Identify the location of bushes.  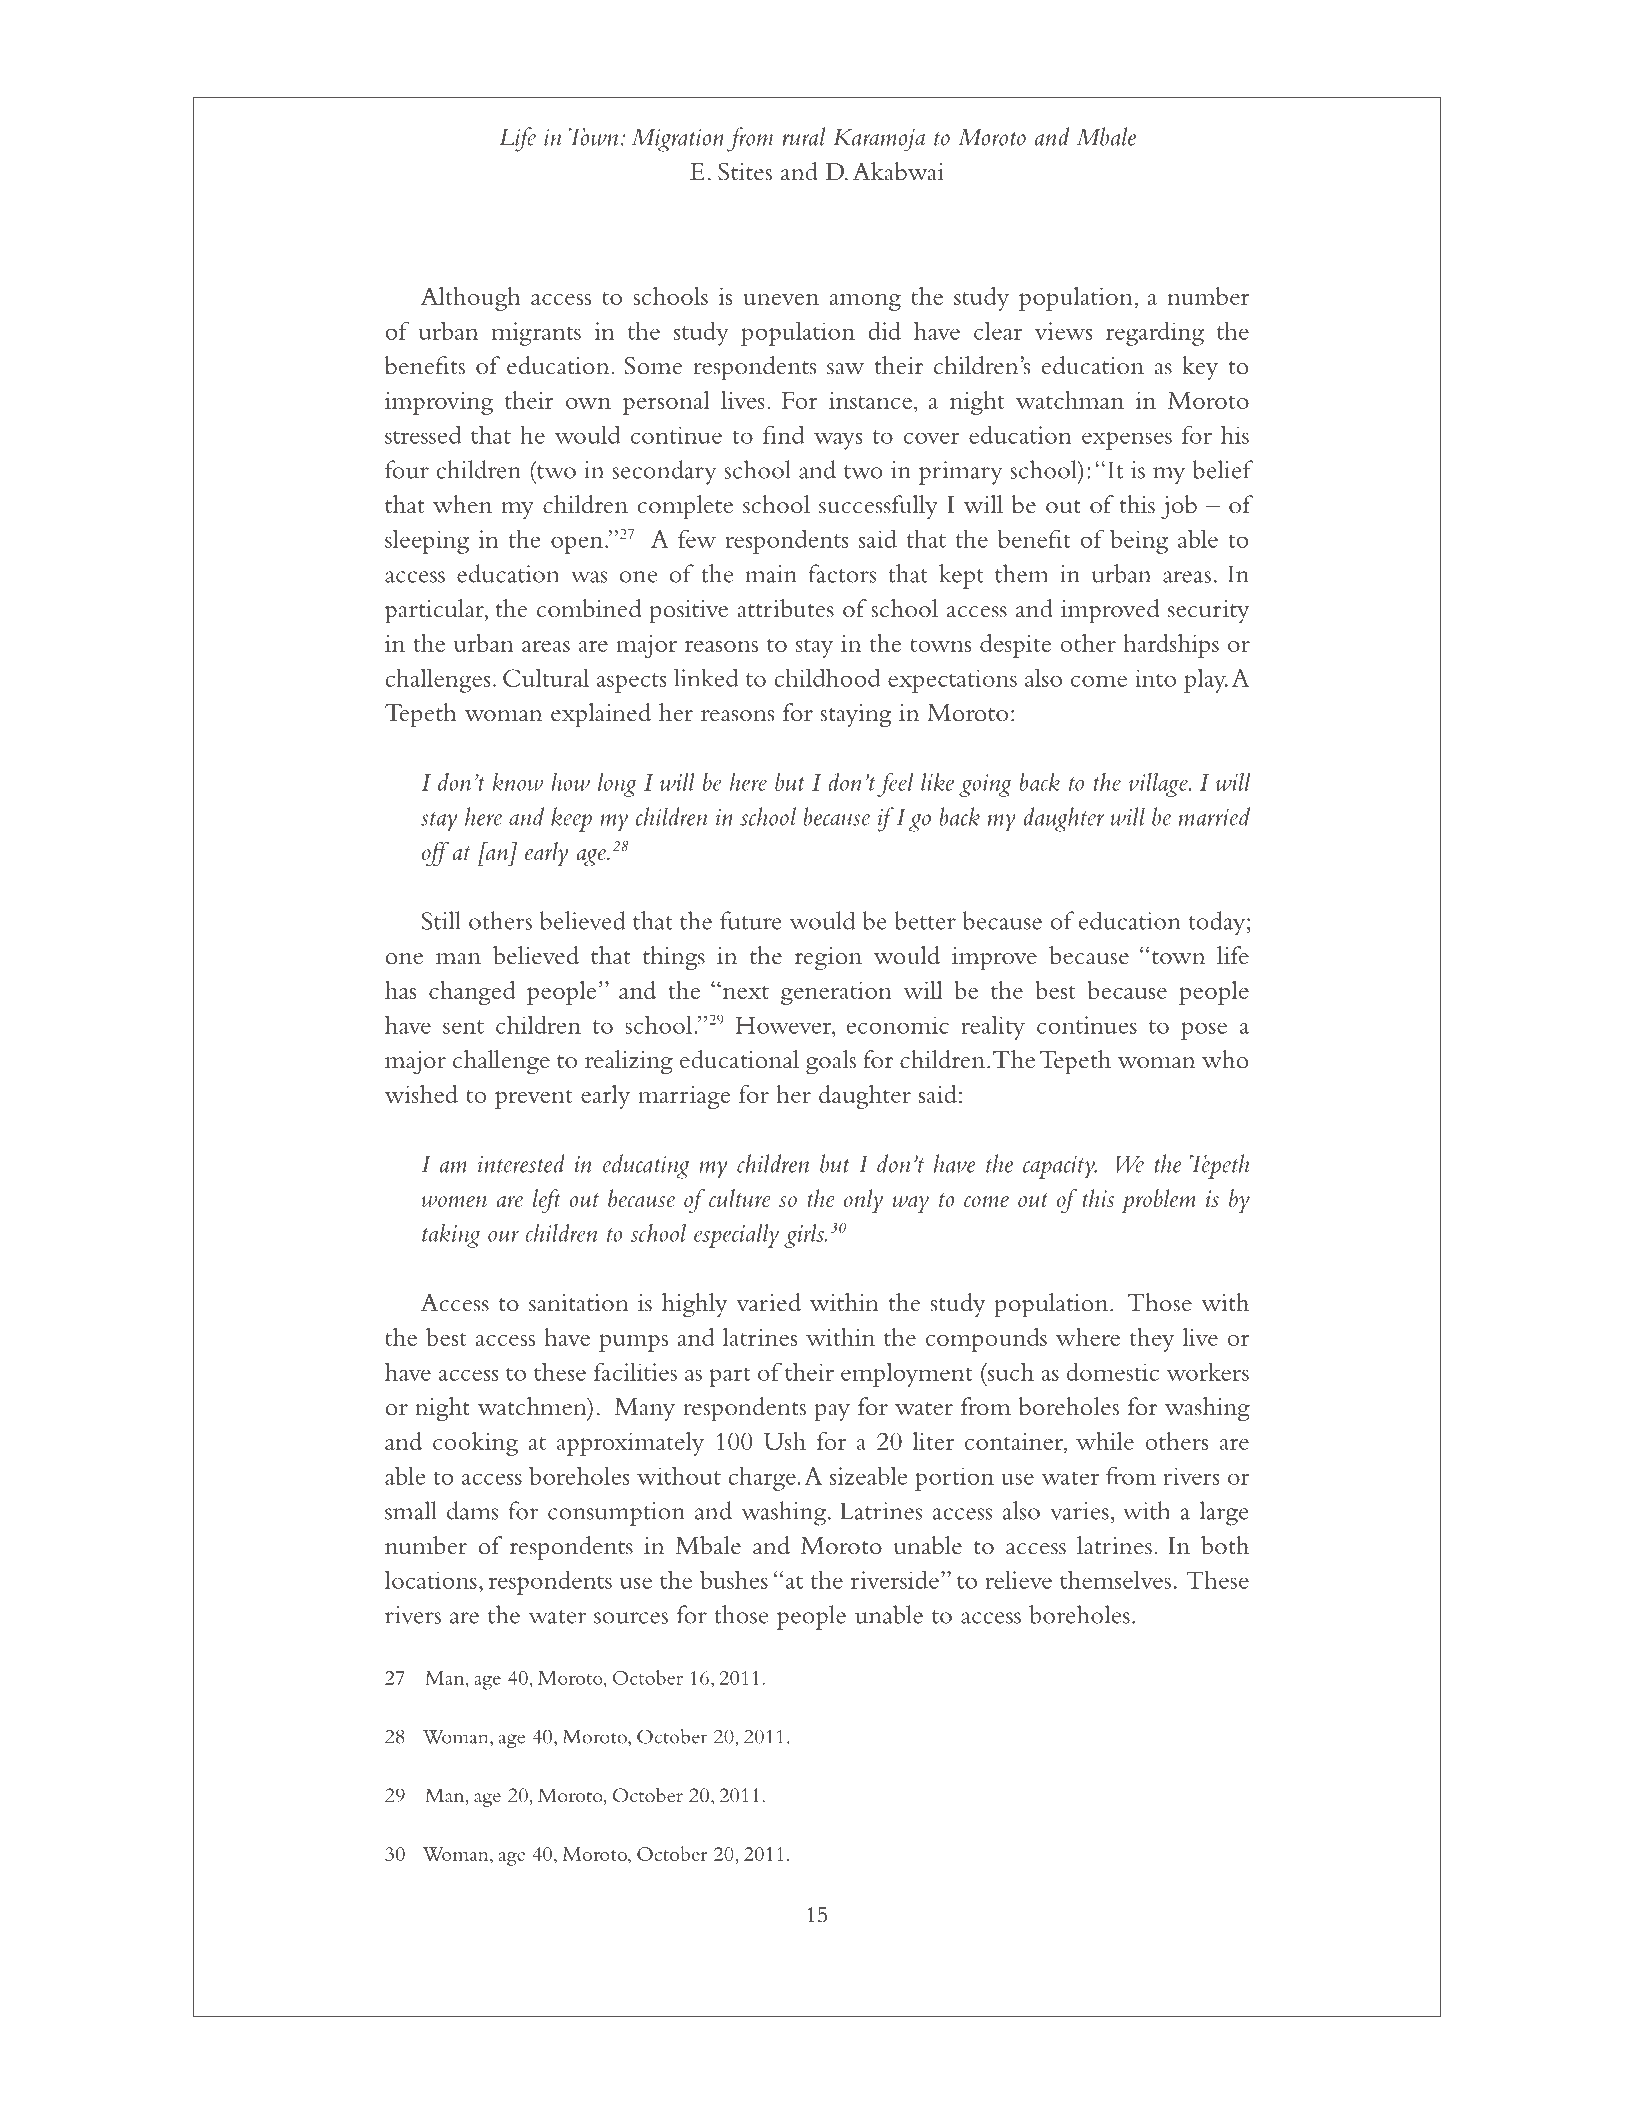
(734, 1579).
